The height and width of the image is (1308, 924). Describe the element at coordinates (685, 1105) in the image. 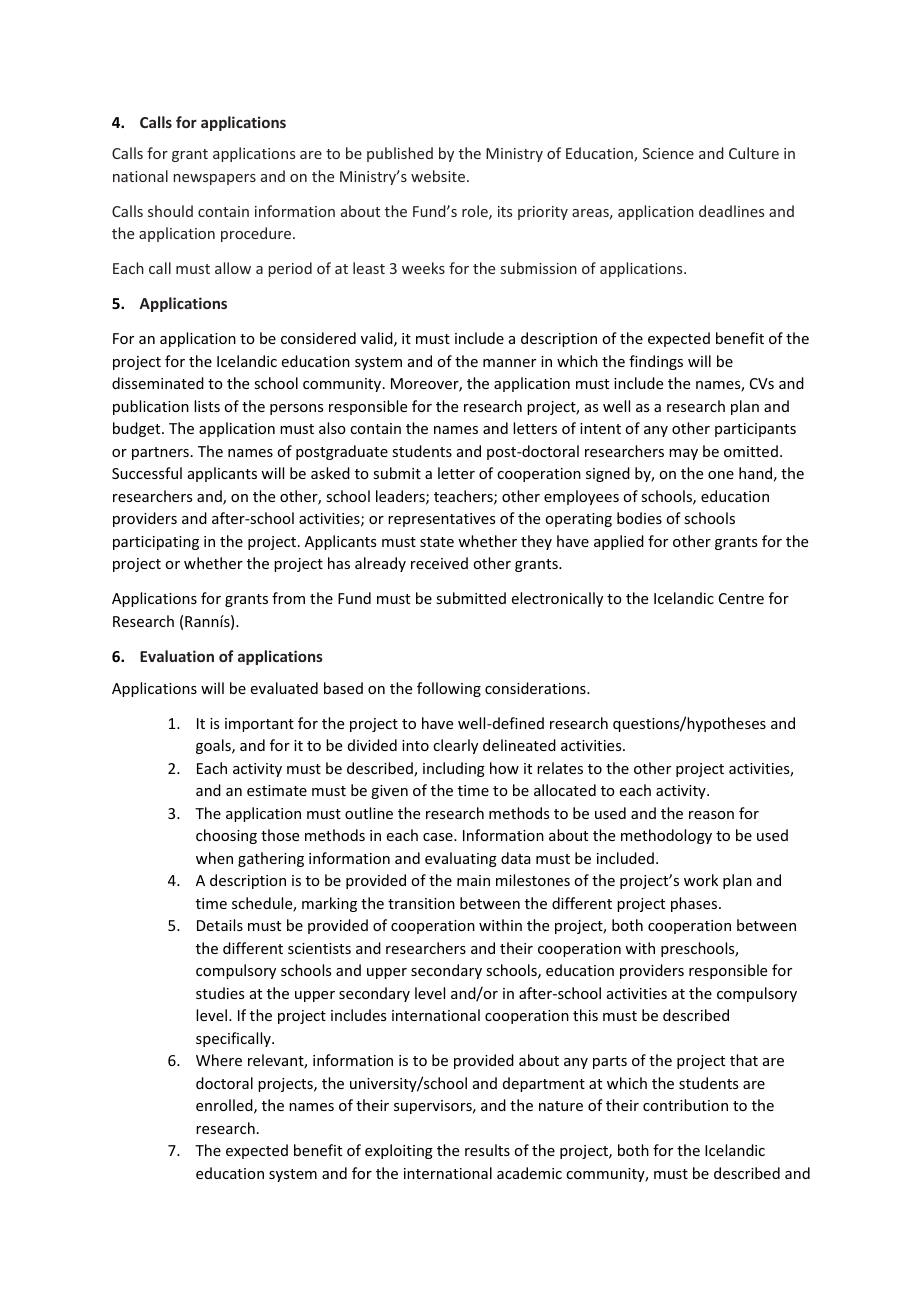

I see `contribution` at that location.
